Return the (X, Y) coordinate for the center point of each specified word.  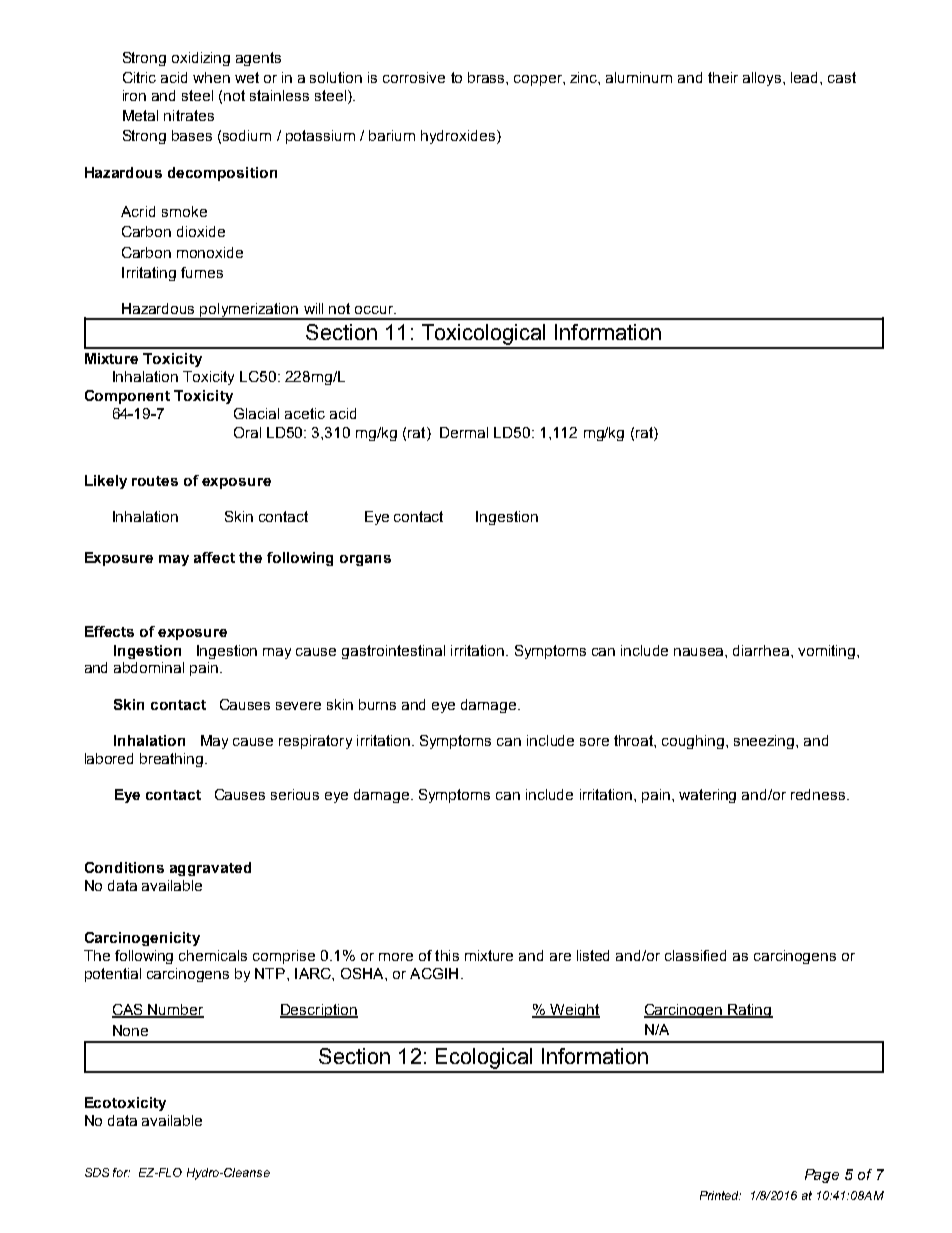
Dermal (464, 432)
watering (707, 796)
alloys (762, 79)
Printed (720, 1195)
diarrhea (762, 650)
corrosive (414, 77)
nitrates (189, 115)
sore (594, 742)
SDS (97, 1172)
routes (155, 481)
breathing (173, 760)
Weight (574, 1011)
